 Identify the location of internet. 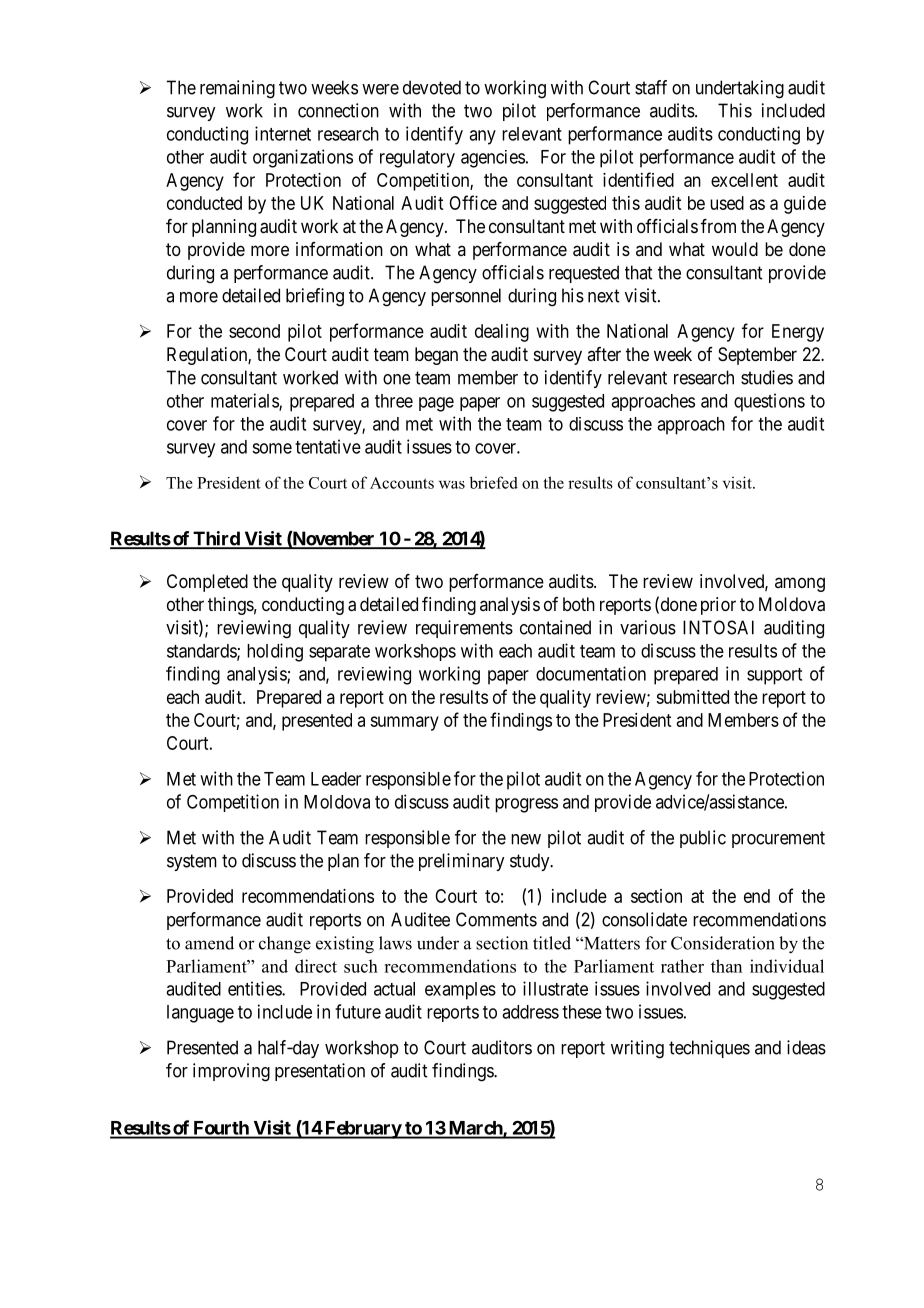
(283, 133).
